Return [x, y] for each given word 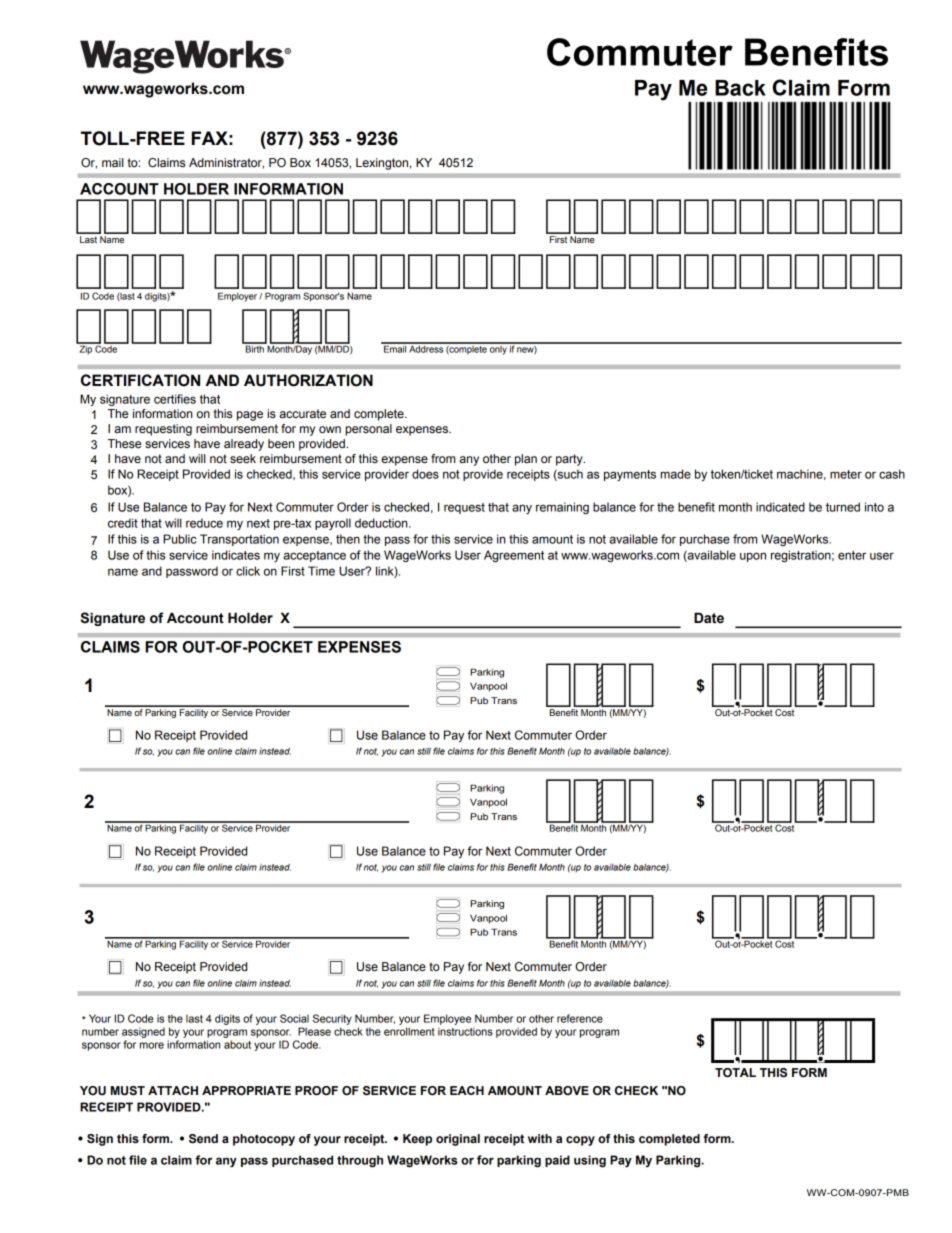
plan [526, 460]
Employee [447, 1019]
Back [740, 88]
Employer [239, 297]
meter [846, 474]
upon [753, 557]
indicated [780, 507]
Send [203, 1139]
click [248, 571]
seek [243, 459]
